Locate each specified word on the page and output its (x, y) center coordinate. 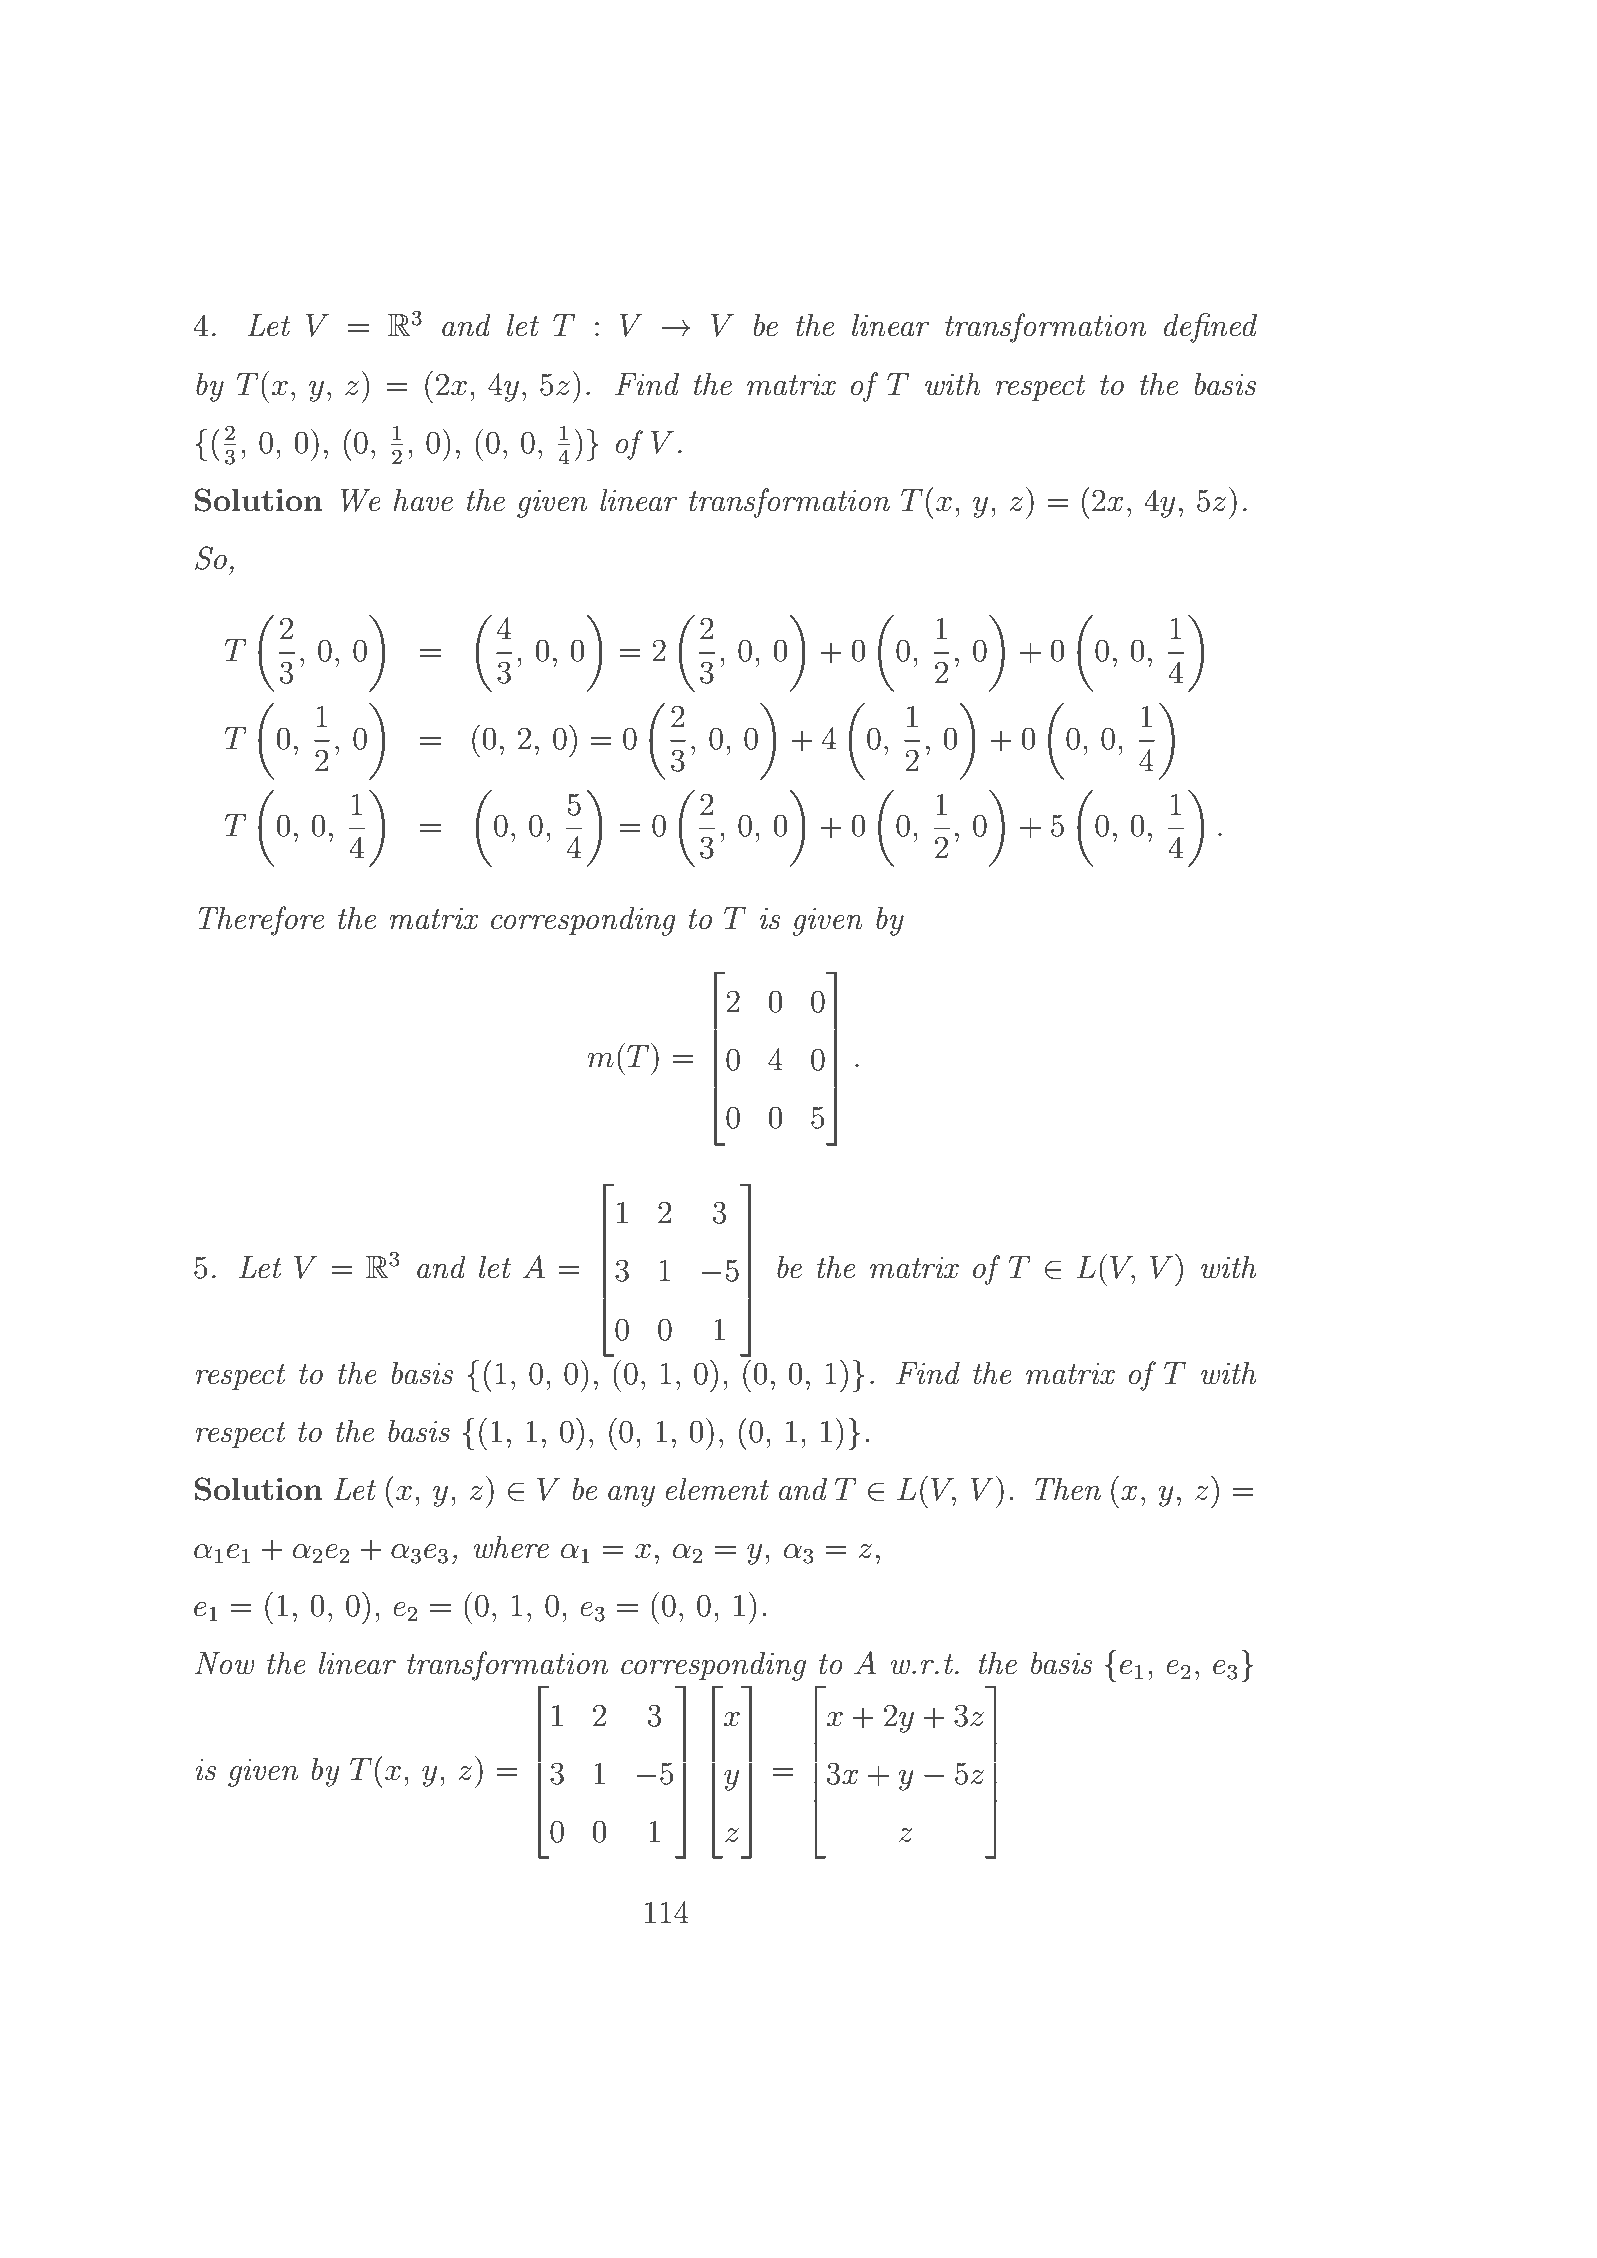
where (511, 1547)
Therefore (261, 921)
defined (1210, 328)
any (631, 1496)
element (717, 1489)
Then (1068, 1489)
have (423, 500)
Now (225, 1663)
